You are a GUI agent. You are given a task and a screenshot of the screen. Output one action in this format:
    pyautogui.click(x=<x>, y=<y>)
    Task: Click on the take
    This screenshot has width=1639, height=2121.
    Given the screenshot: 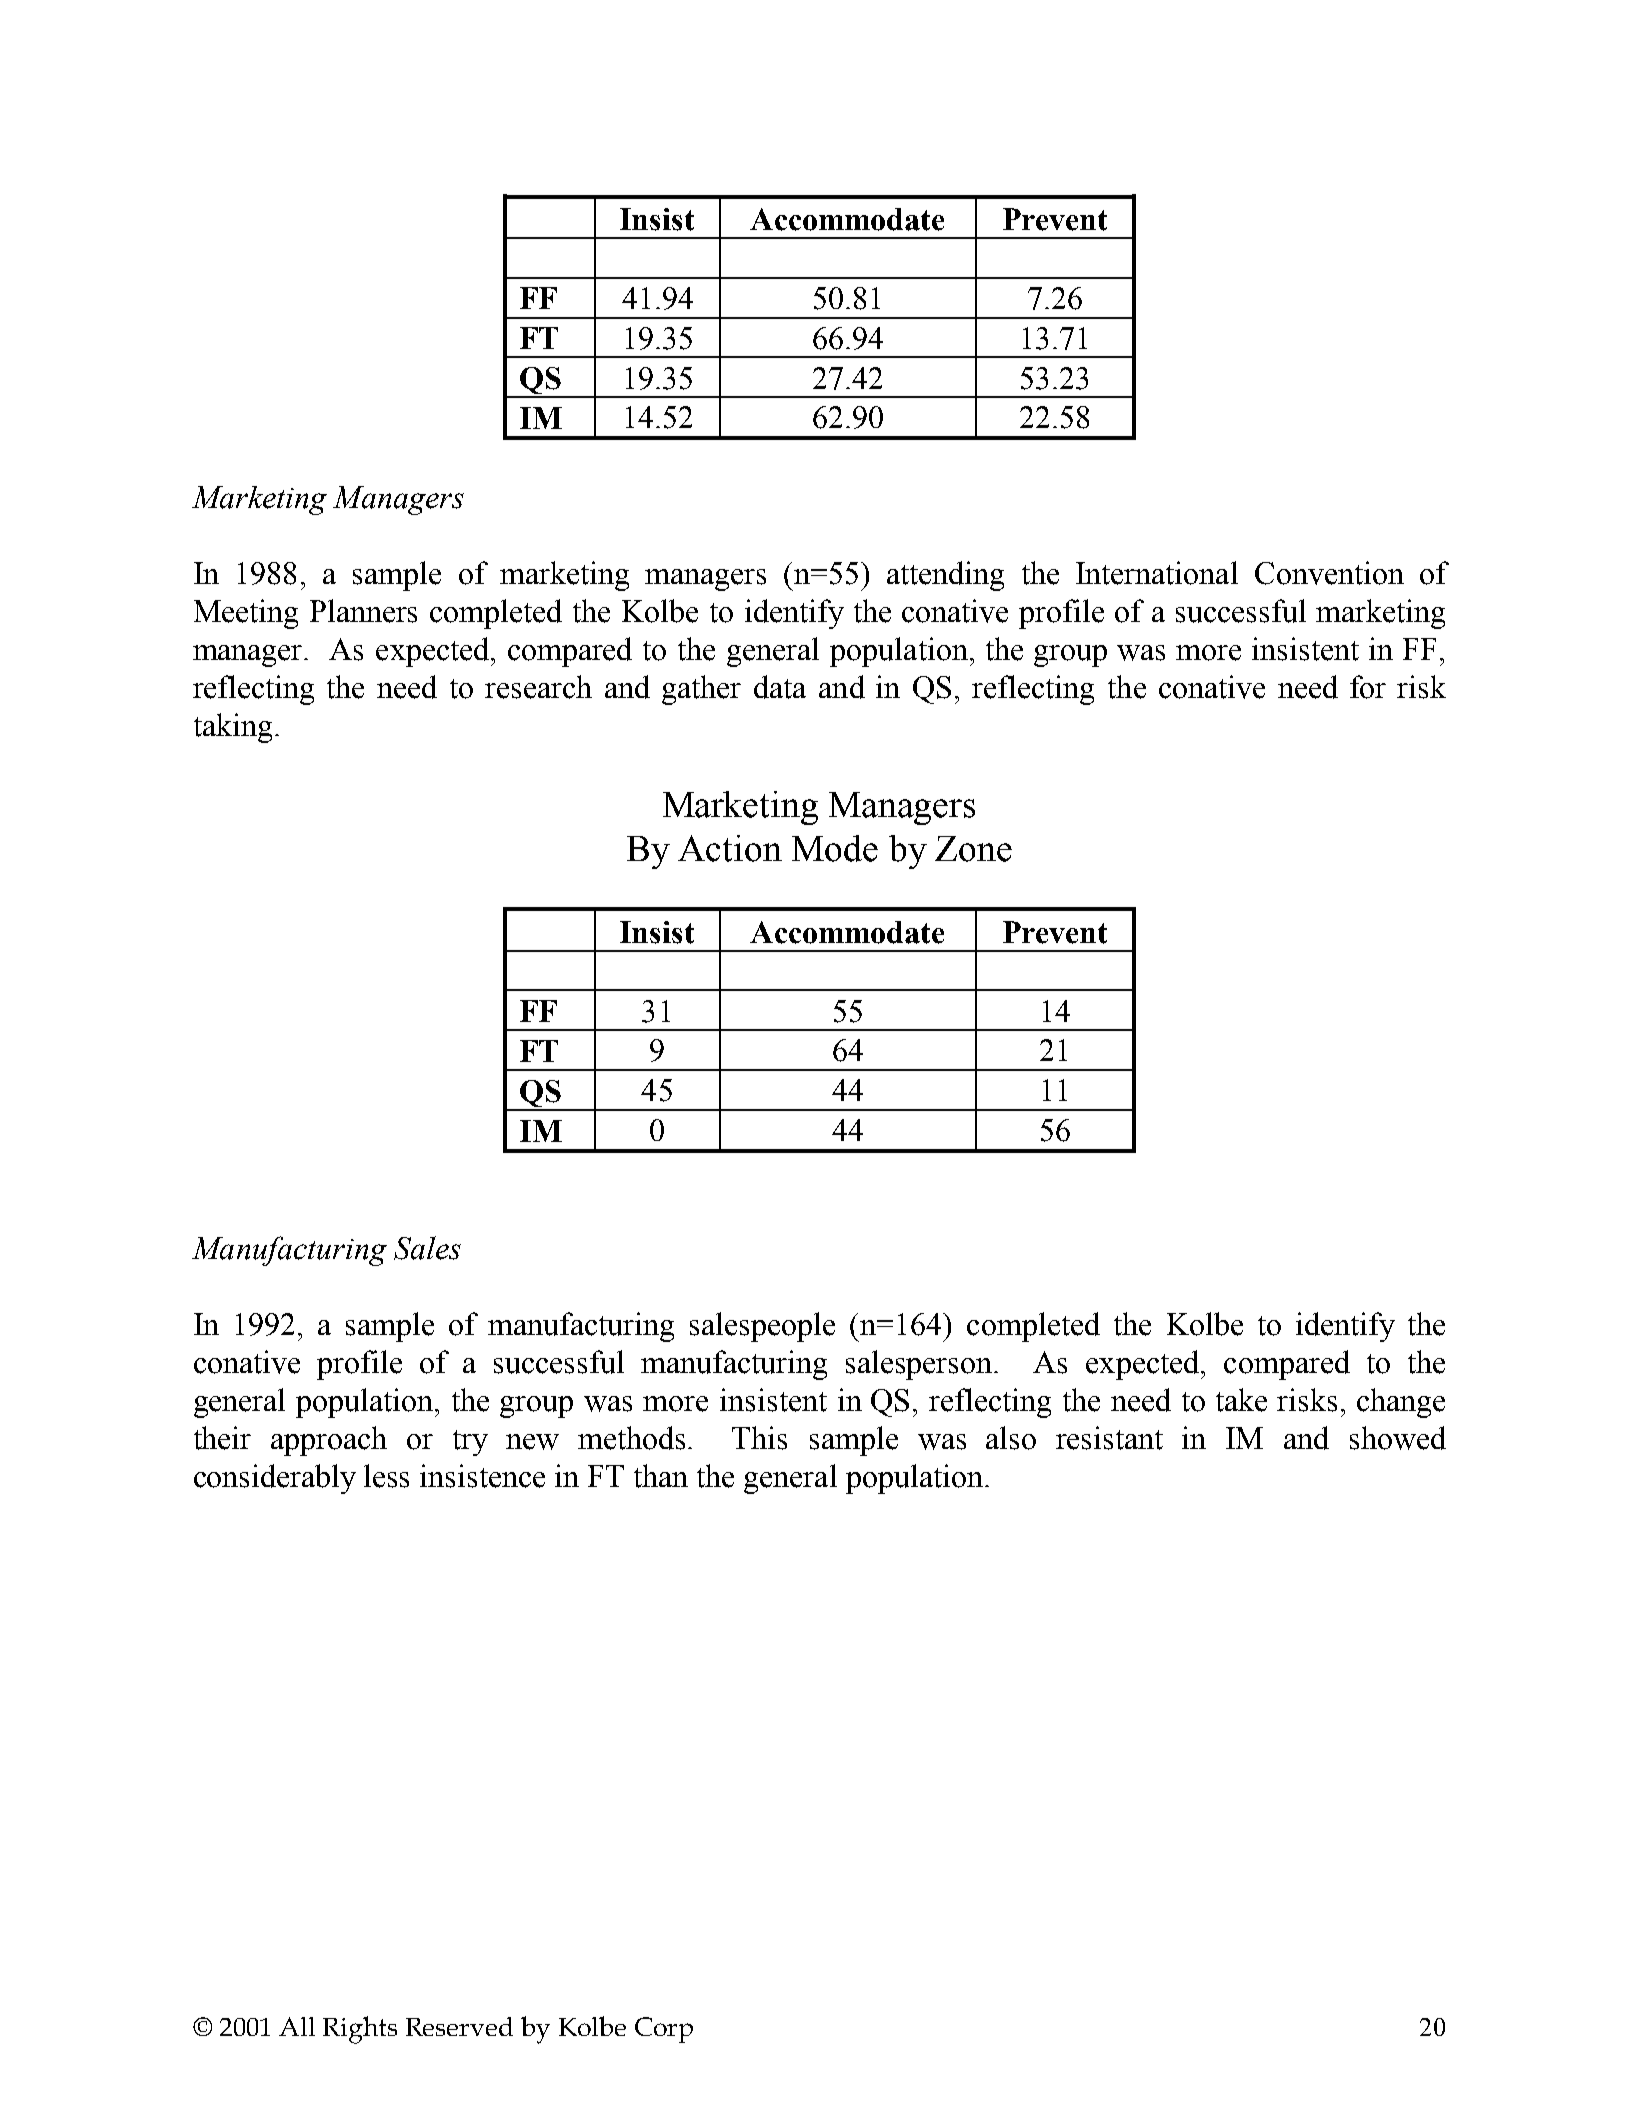 What is the action you would take?
    pyautogui.click(x=1241, y=1400)
